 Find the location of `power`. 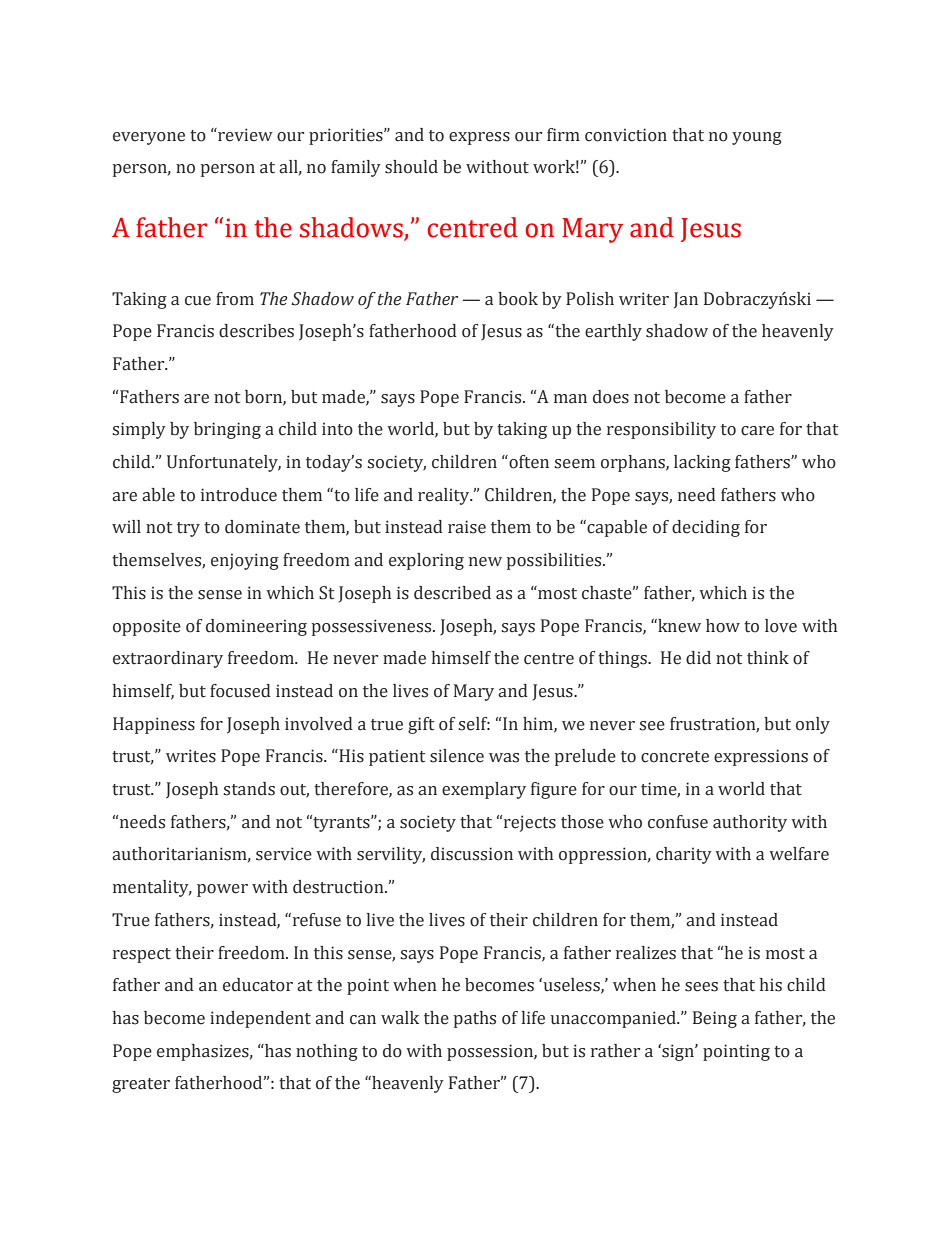

power is located at coordinates (222, 890).
